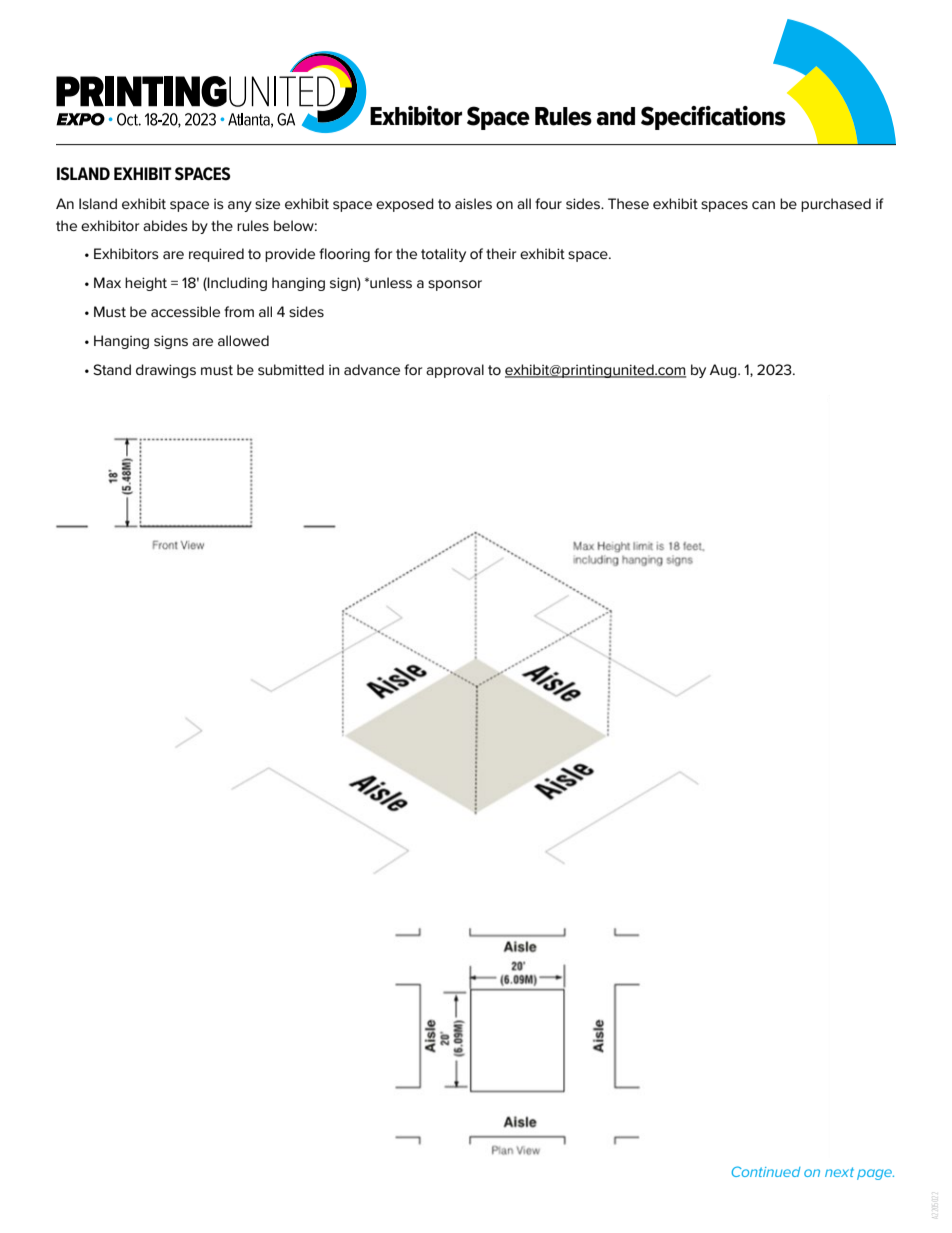 Image resolution: width=952 pixels, height=1233 pixels. I want to click on approval, so click(455, 371).
